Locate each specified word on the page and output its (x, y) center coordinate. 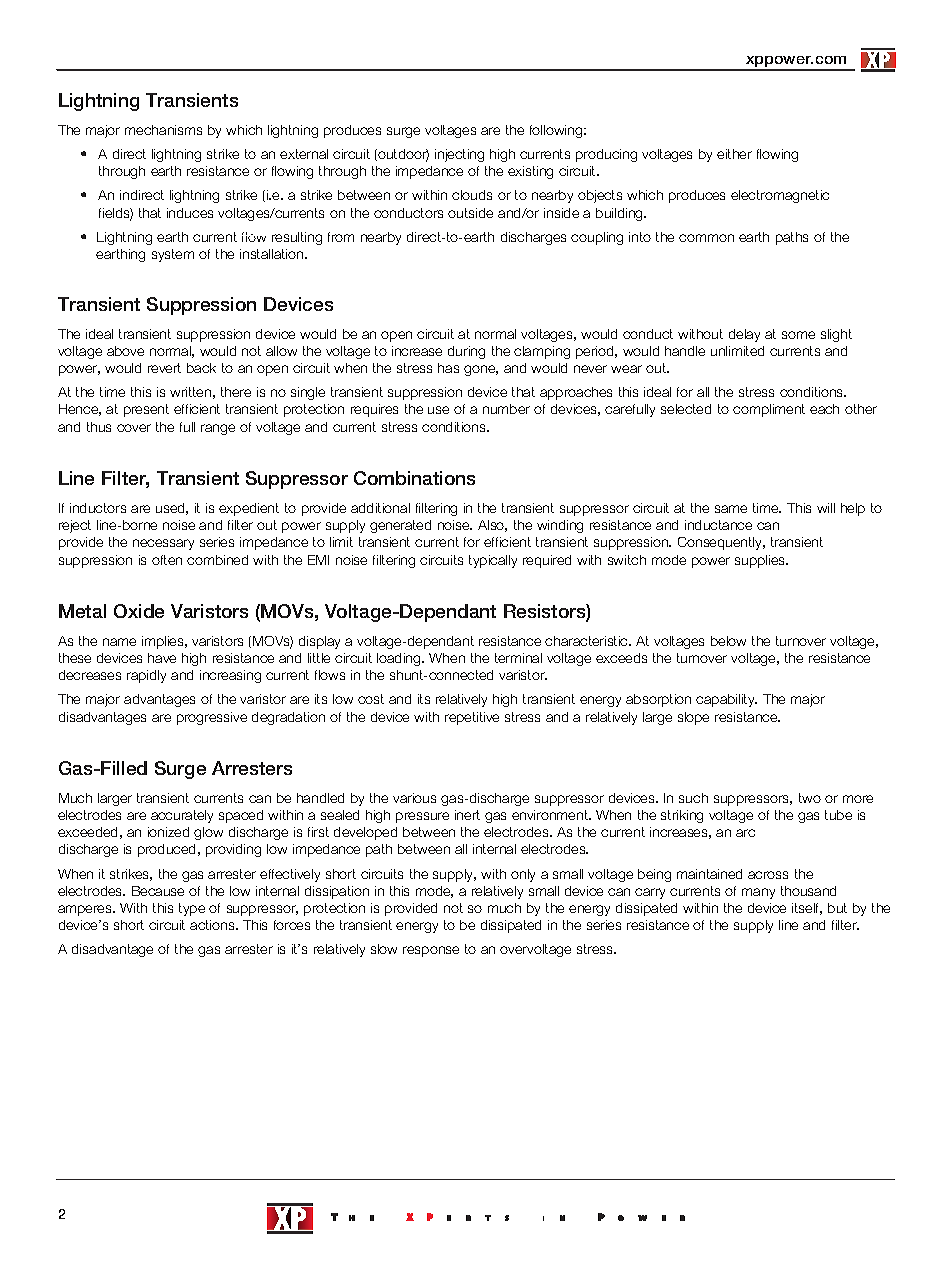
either (734, 154)
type (192, 909)
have (162, 658)
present (146, 410)
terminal (518, 658)
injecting (459, 155)
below (728, 641)
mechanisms (163, 130)
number (506, 409)
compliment (769, 410)
